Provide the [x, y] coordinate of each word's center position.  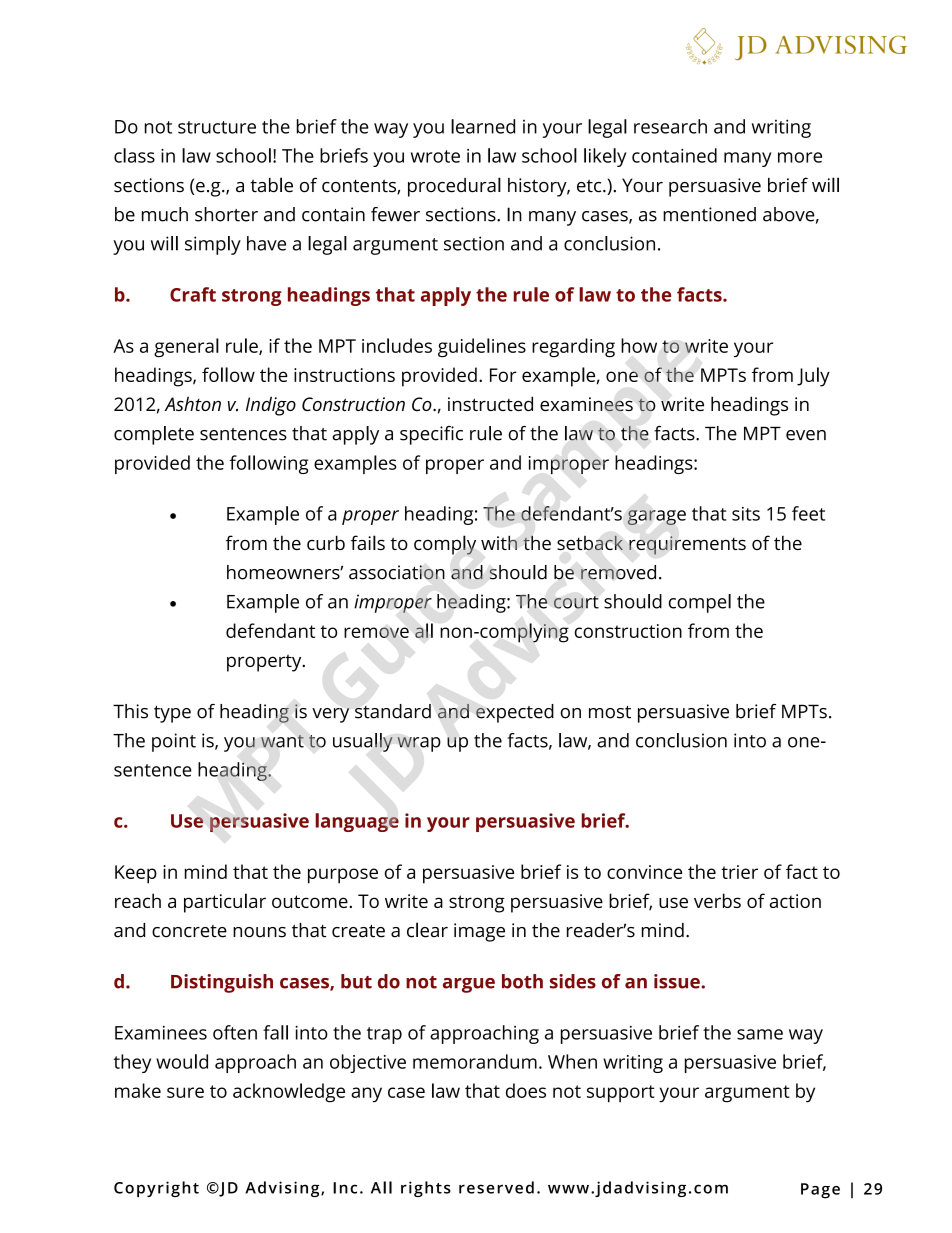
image [479, 932]
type [172, 714]
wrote [435, 156]
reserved [496, 1187]
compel [700, 603]
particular [225, 903]
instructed [490, 403]
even [806, 435]
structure [217, 127]
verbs [717, 900]
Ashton [192, 403]
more [800, 157]
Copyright [156, 1189]
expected [515, 713]
